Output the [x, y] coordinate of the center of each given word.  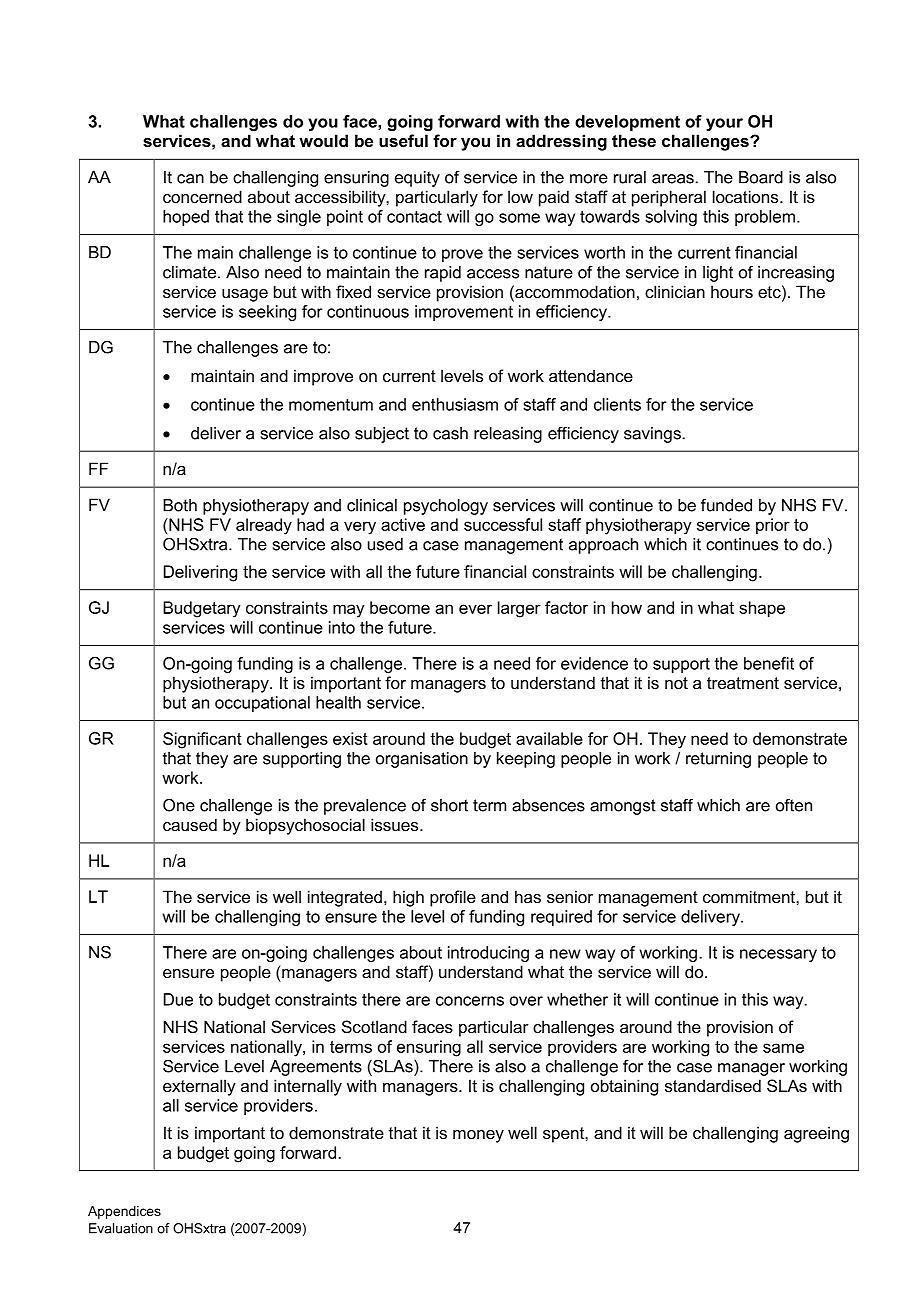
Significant [202, 740]
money [478, 1136]
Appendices [124, 1212]
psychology [446, 507]
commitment [750, 896]
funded [726, 505]
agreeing [816, 1134]
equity [417, 179]
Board [761, 177]
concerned [202, 196]
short [449, 805]
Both [180, 505]
